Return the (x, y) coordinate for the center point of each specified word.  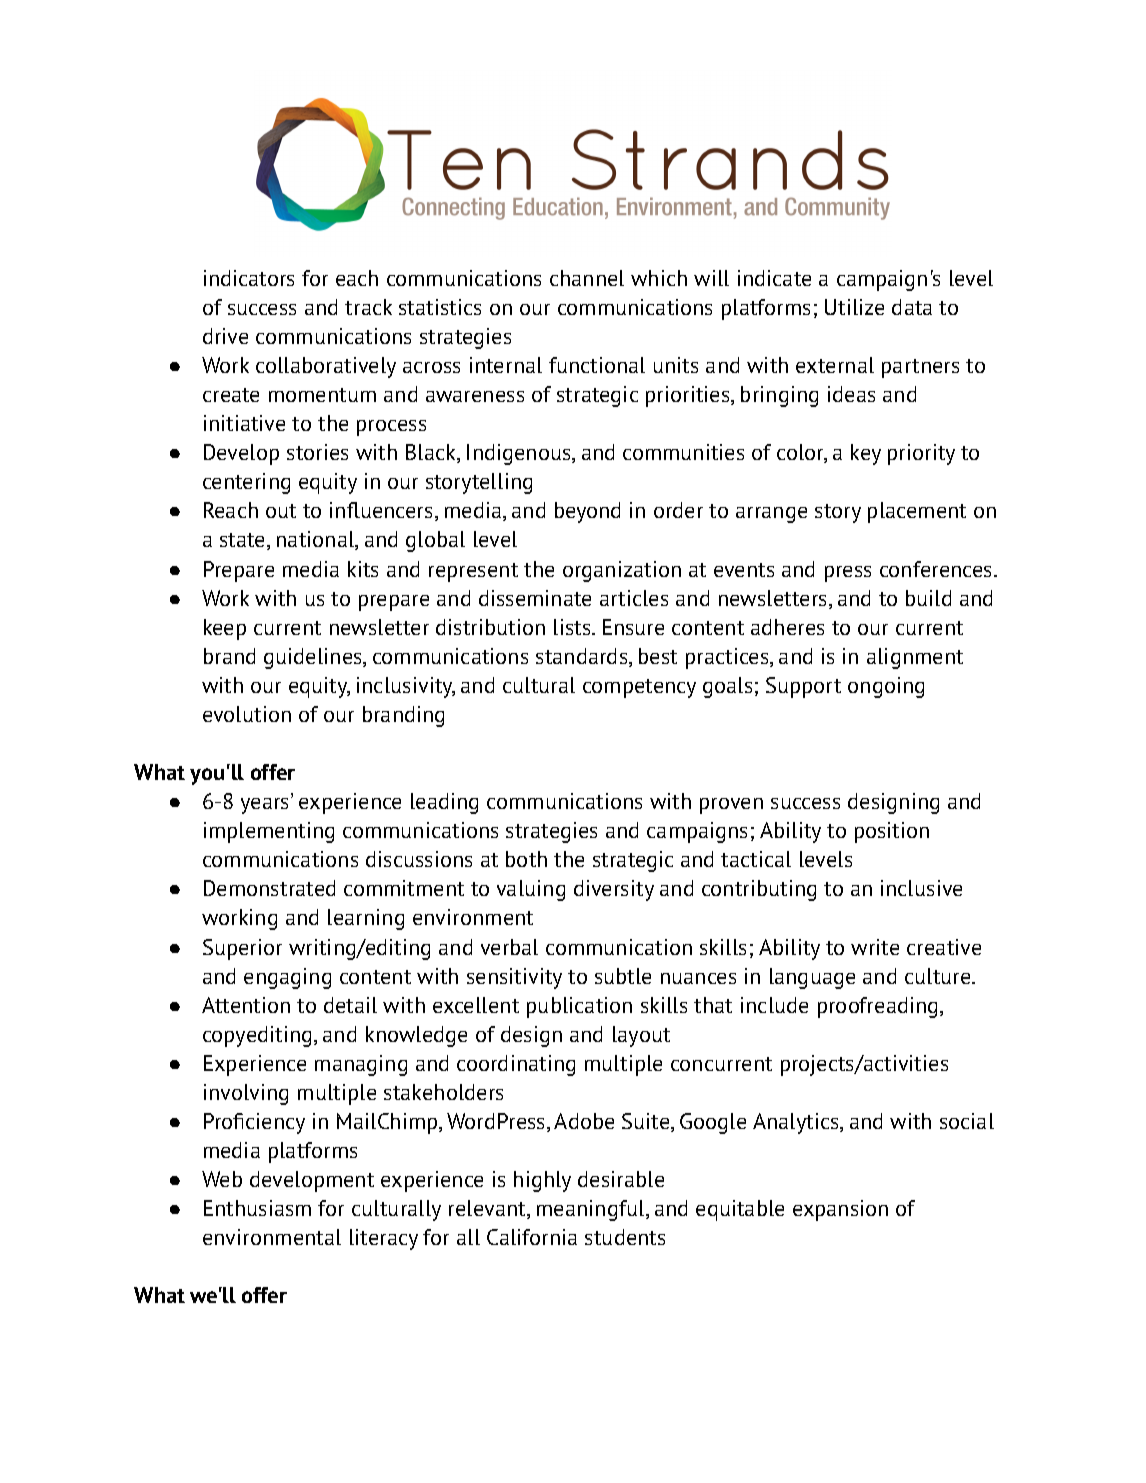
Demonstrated (269, 888)
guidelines (314, 658)
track (368, 307)
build (928, 598)
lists (573, 627)
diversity (614, 890)
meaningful (592, 1210)
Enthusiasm (257, 1208)
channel (587, 278)
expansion (840, 1210)
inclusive (921, 888)
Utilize (854, 307)
